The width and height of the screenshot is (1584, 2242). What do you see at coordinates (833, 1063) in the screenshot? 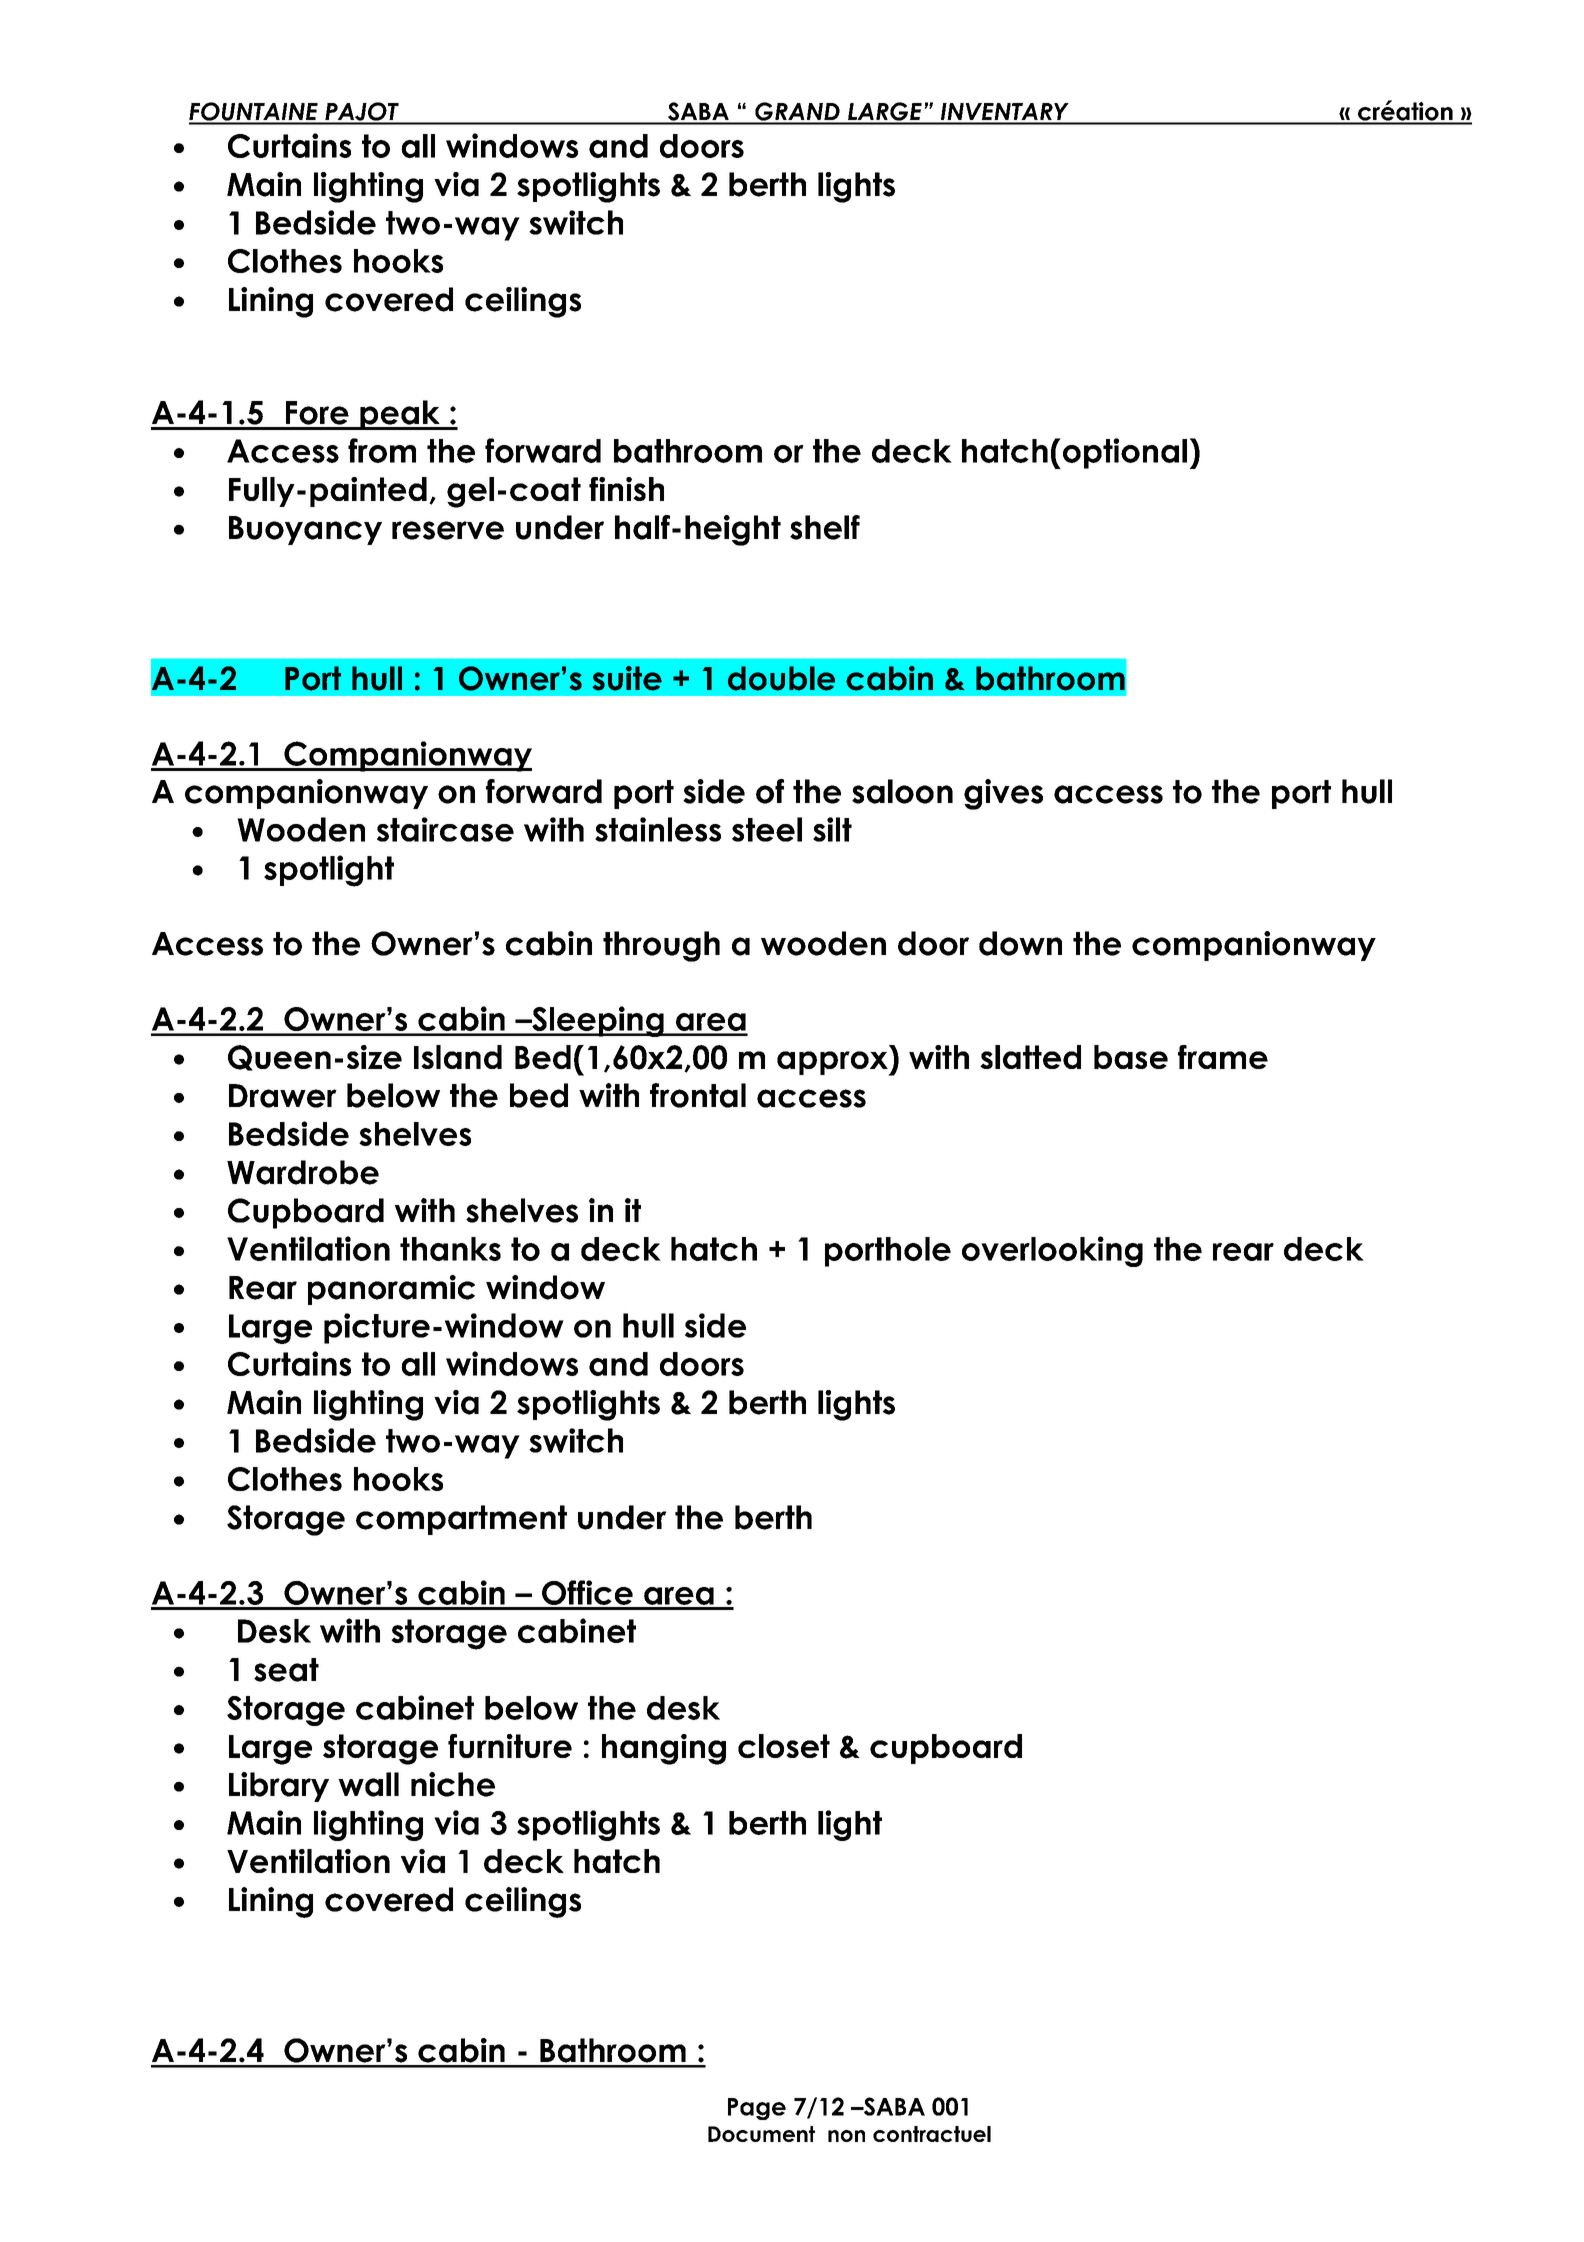
I see `approx` at bounding box center [833, 1063].
